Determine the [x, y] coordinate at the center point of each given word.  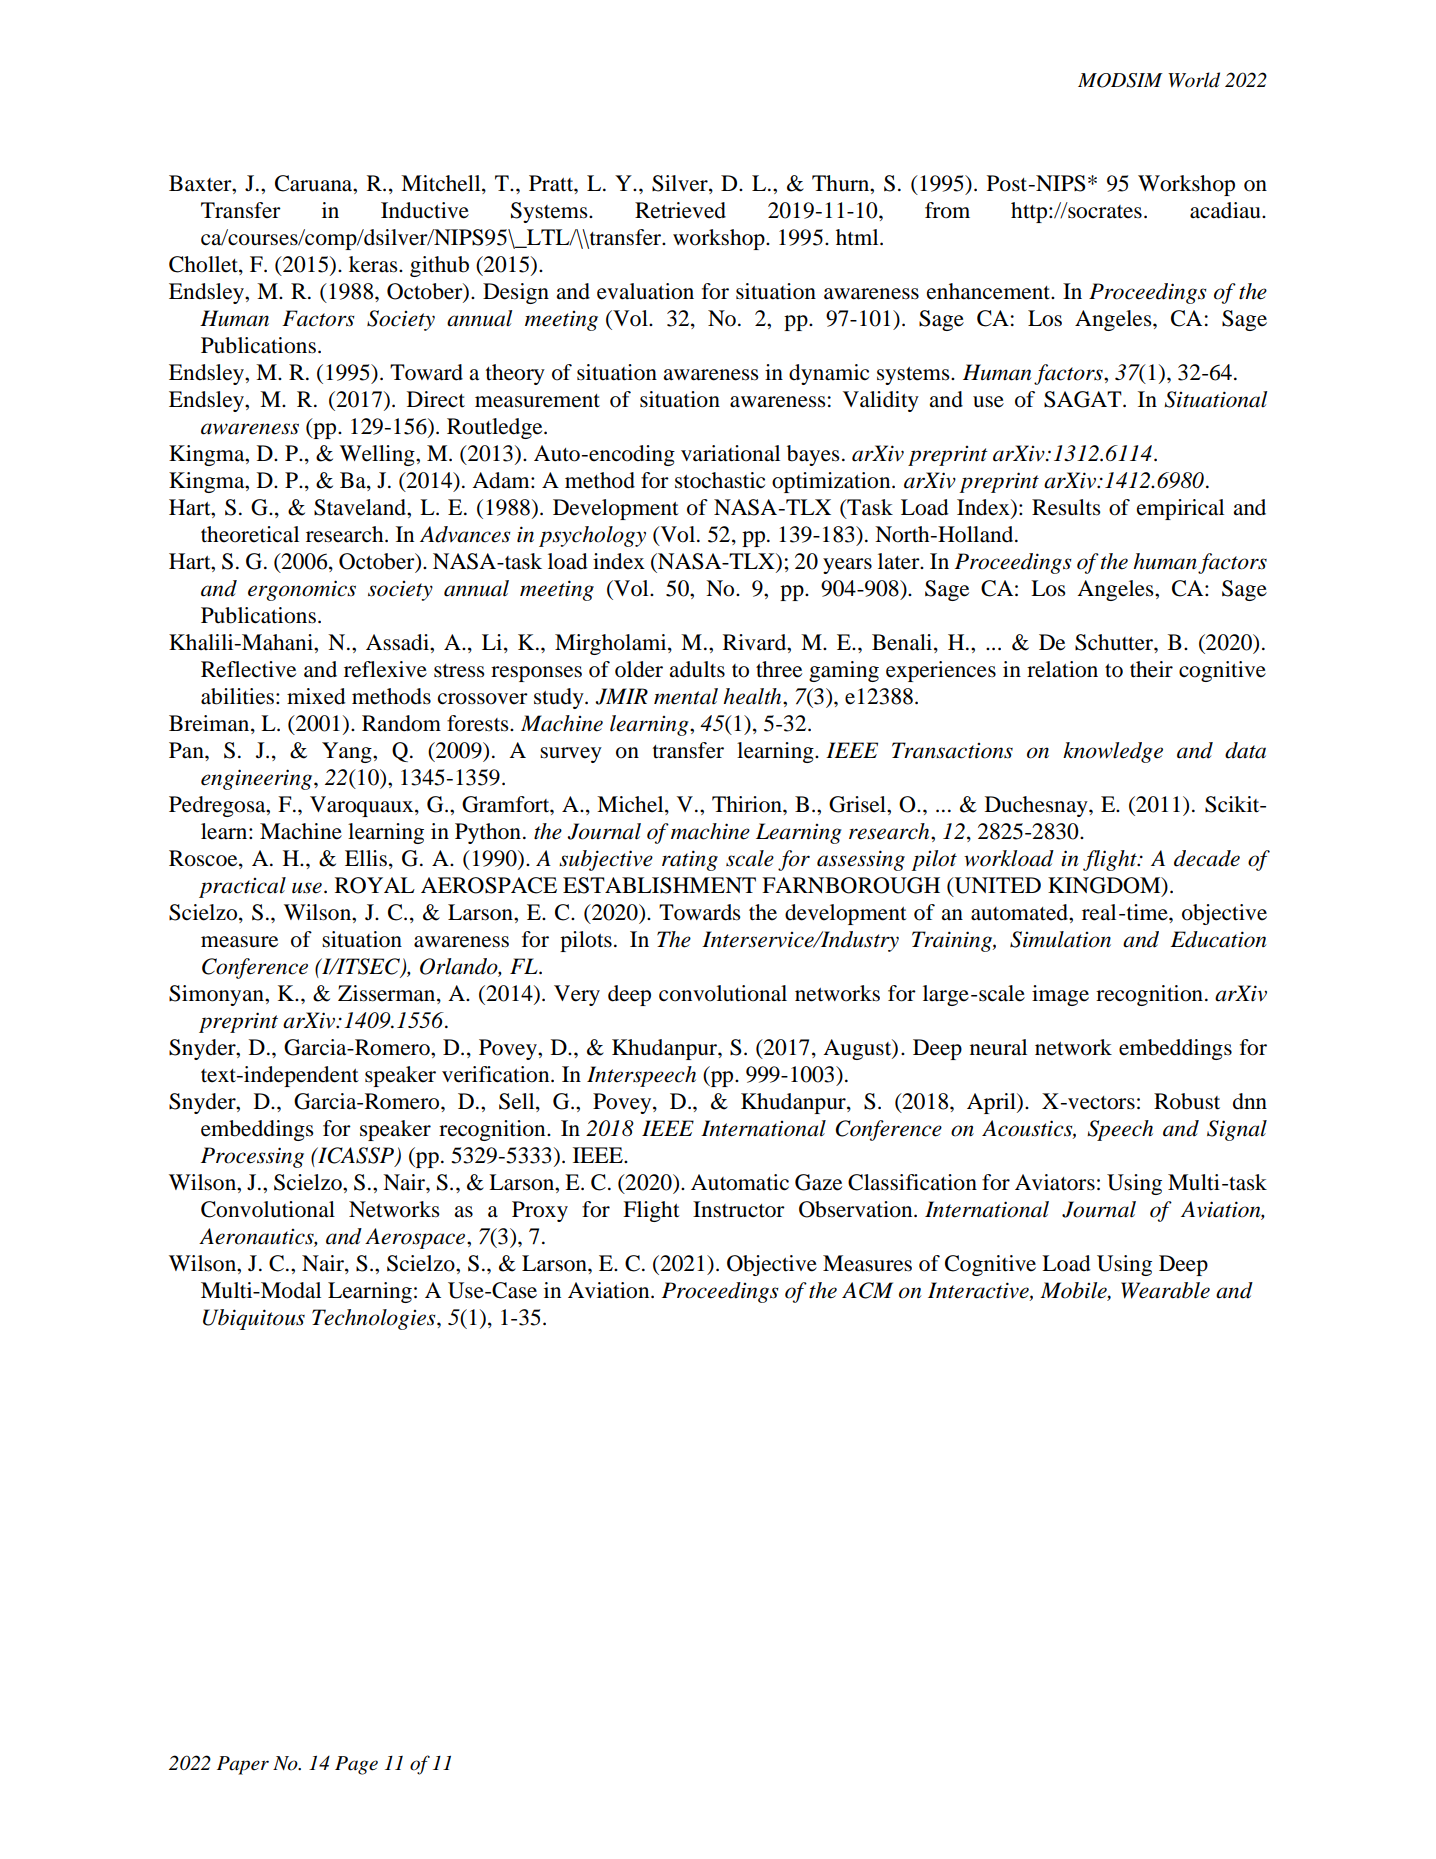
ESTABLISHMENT [659, 885]
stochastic [720, 480]
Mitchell [442, 184]
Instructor [739, 1209]
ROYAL [375, 885]
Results [1066, 507]
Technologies [375, 1319]
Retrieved [680, 210]
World [1194, 80]
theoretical [250, 534]
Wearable [1165, 1290]
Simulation [1060, 939]
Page [356, 1765]
